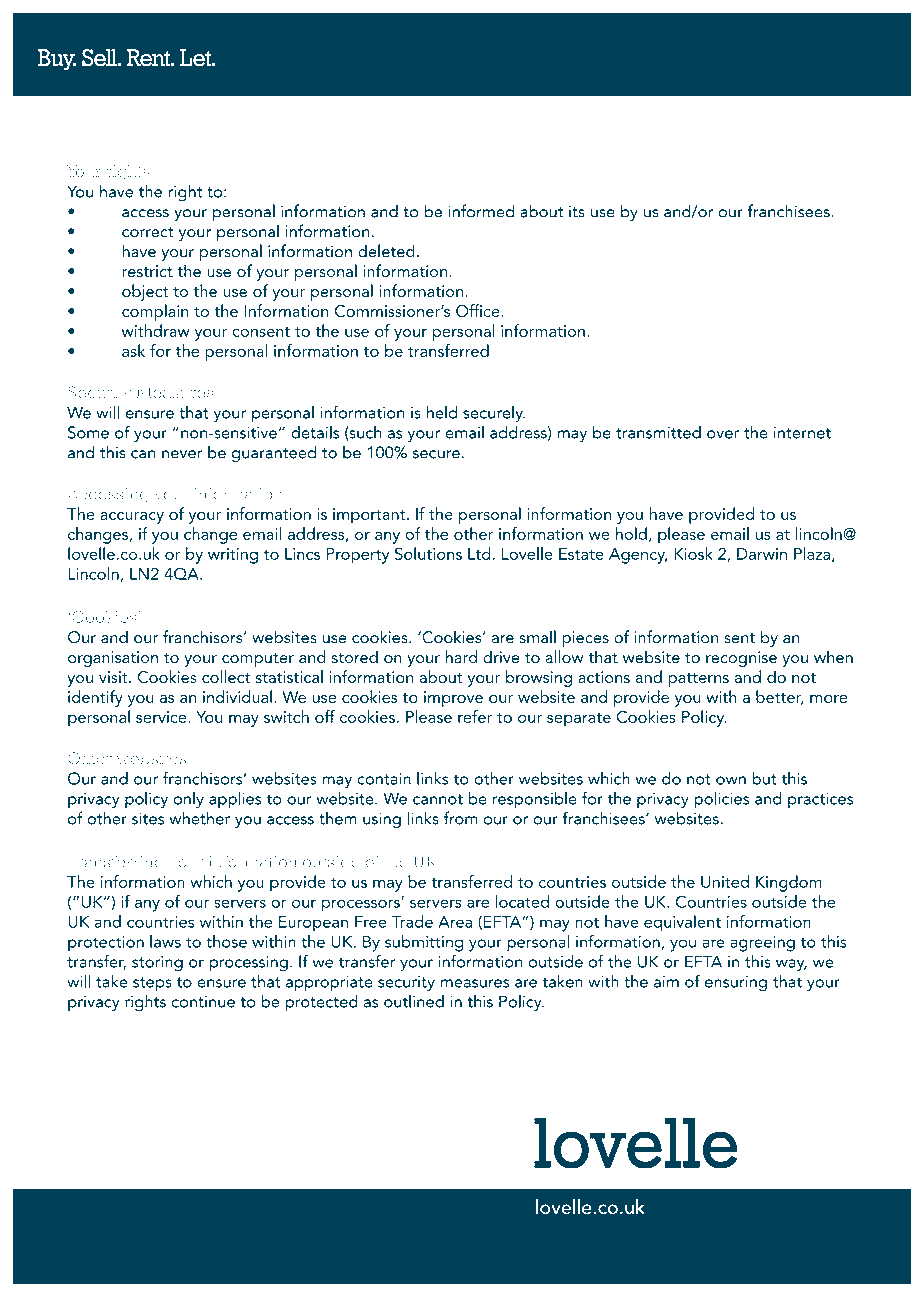 This page has width=924, height=1297. What do you see at coordinates (736, 983) in the page?
I see `ensuring` at bounding box center [736, 983].
